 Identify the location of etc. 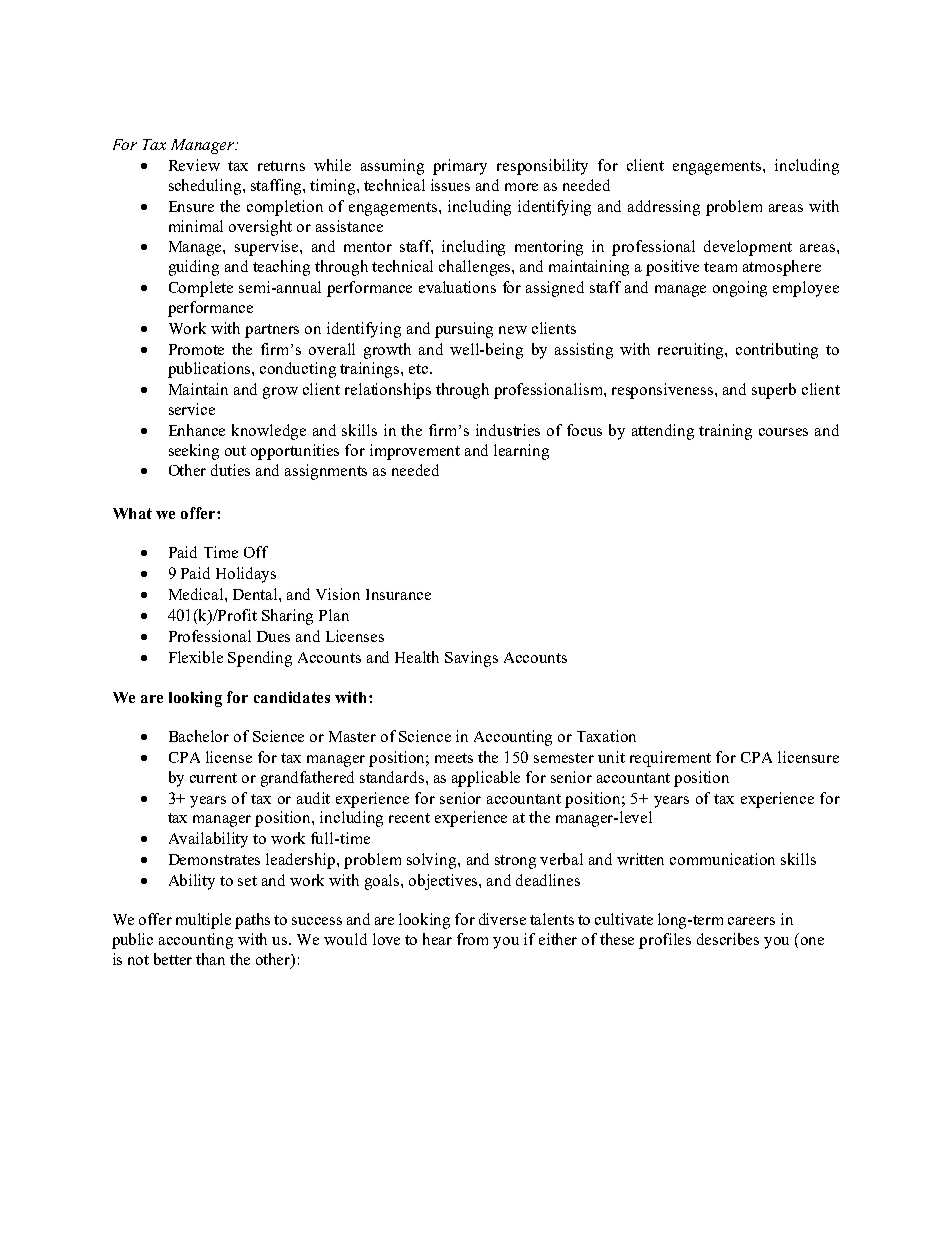
(420, 369).
